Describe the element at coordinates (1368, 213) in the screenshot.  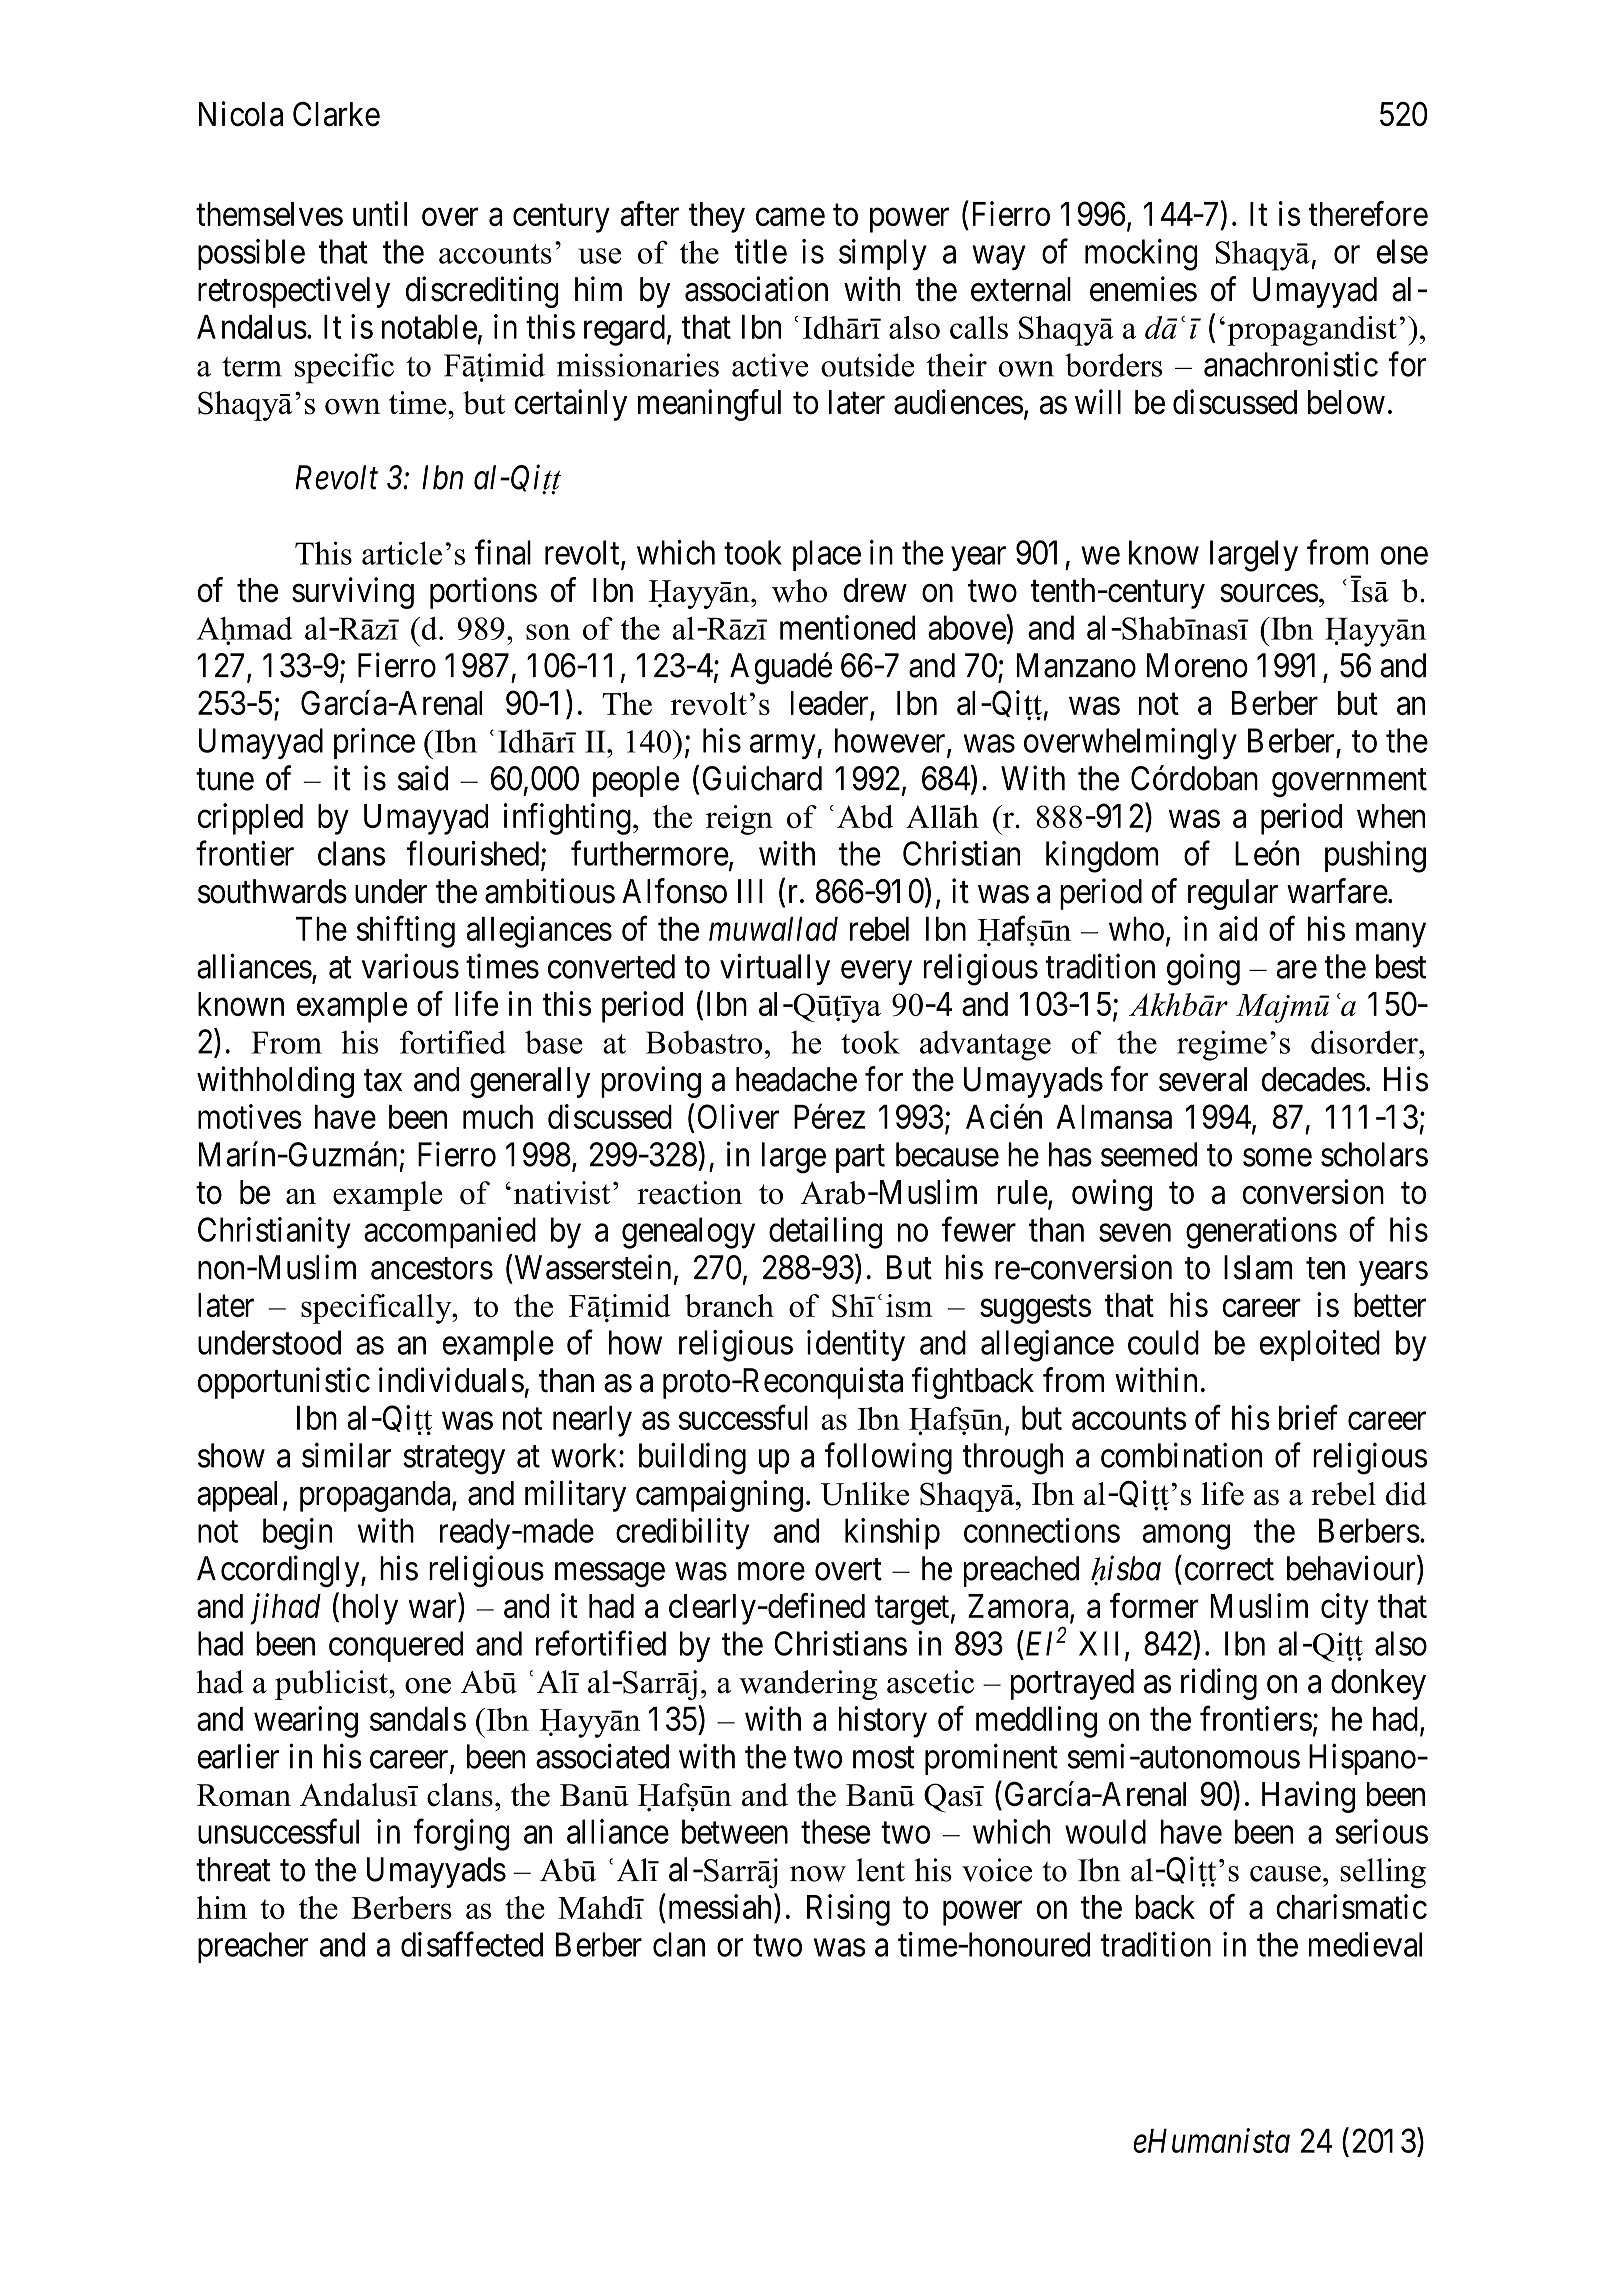
I see `therefore` at that location.
